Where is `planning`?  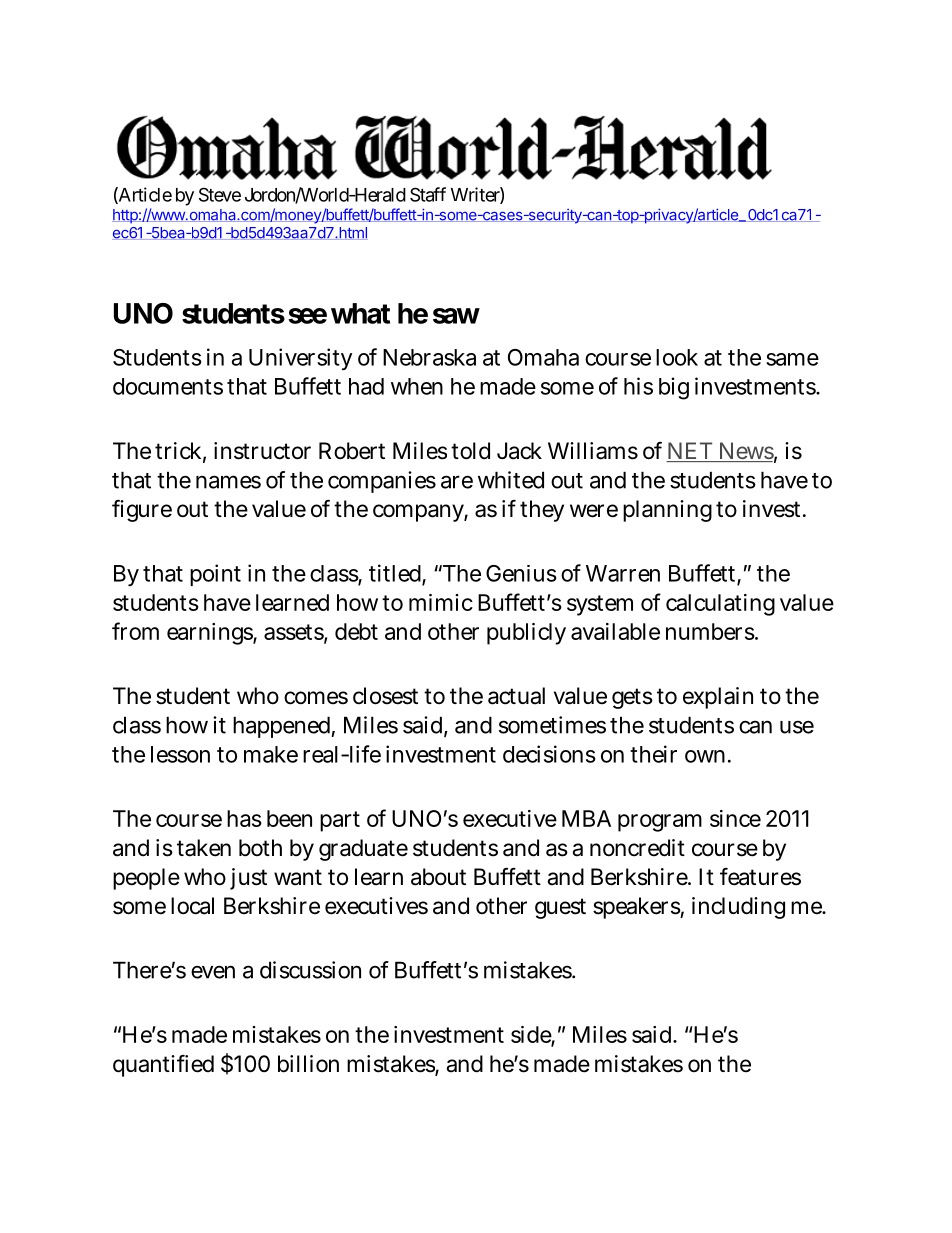
planning is located at coordinates (667, 511).
